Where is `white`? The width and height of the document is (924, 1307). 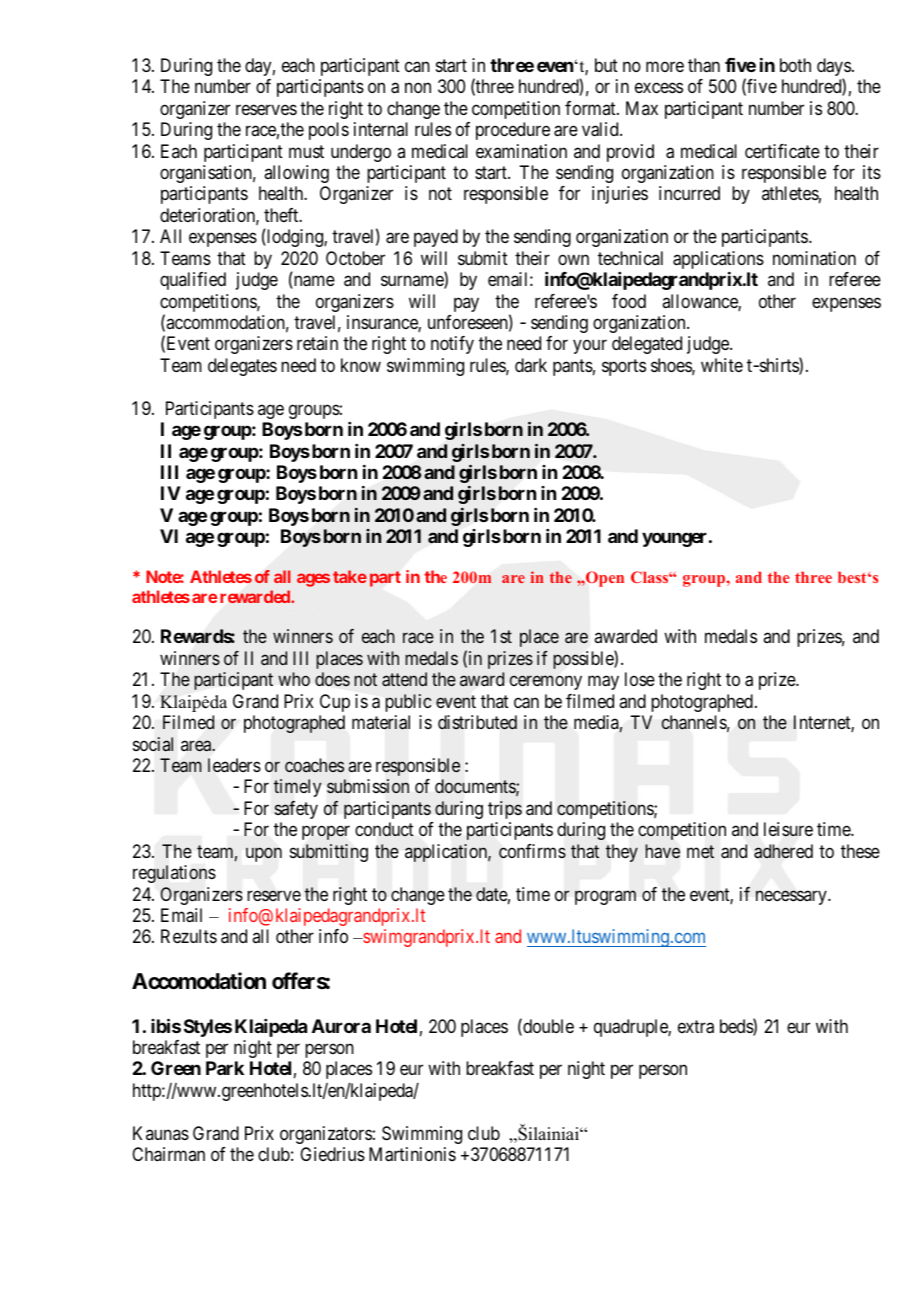 white is located at coordinates (722, 365).
